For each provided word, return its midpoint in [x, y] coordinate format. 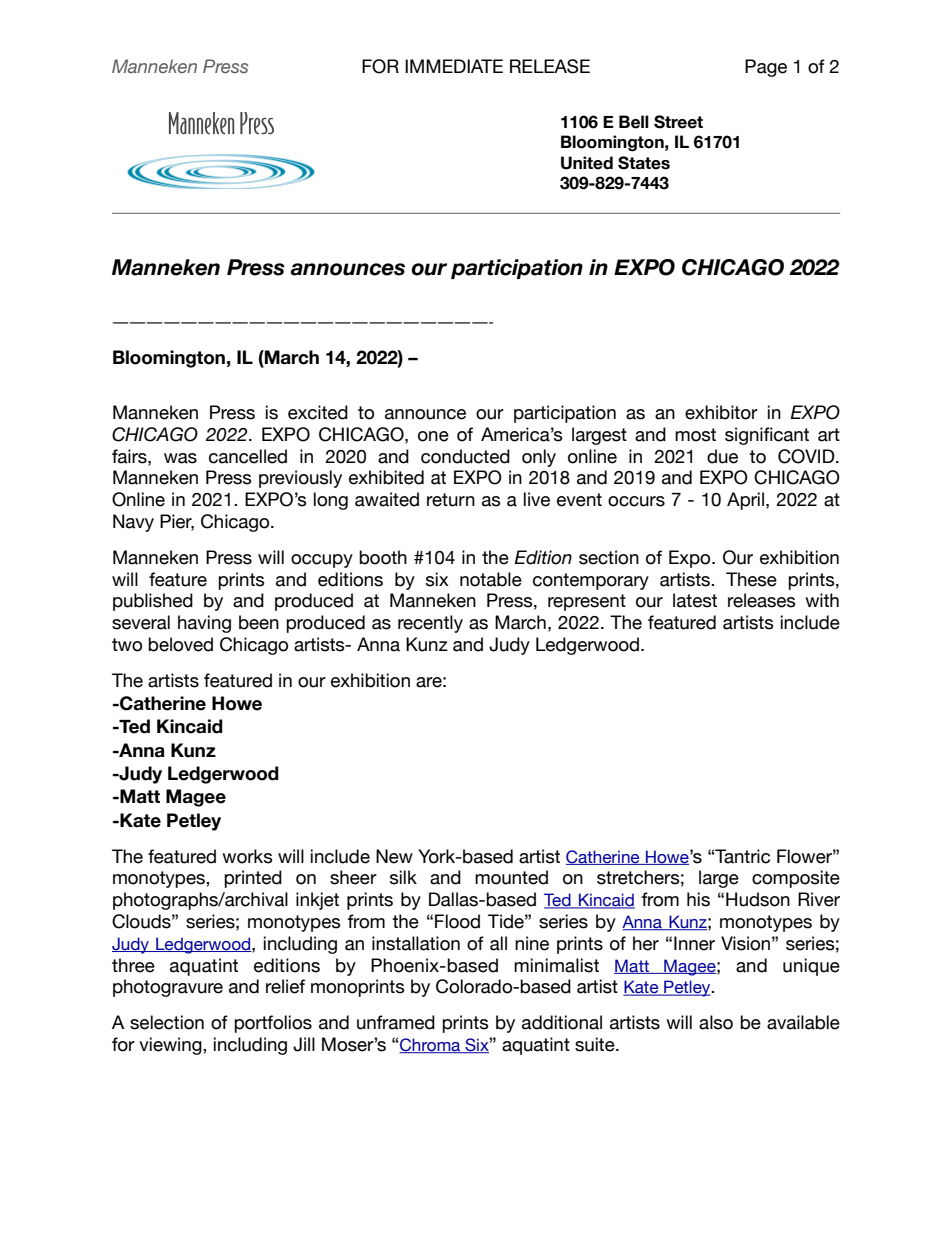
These [751, 579]
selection [167, 1022]
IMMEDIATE [454, 66]
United [587, 163]
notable [491, 579]
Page [766, 68]
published [153, 602]
